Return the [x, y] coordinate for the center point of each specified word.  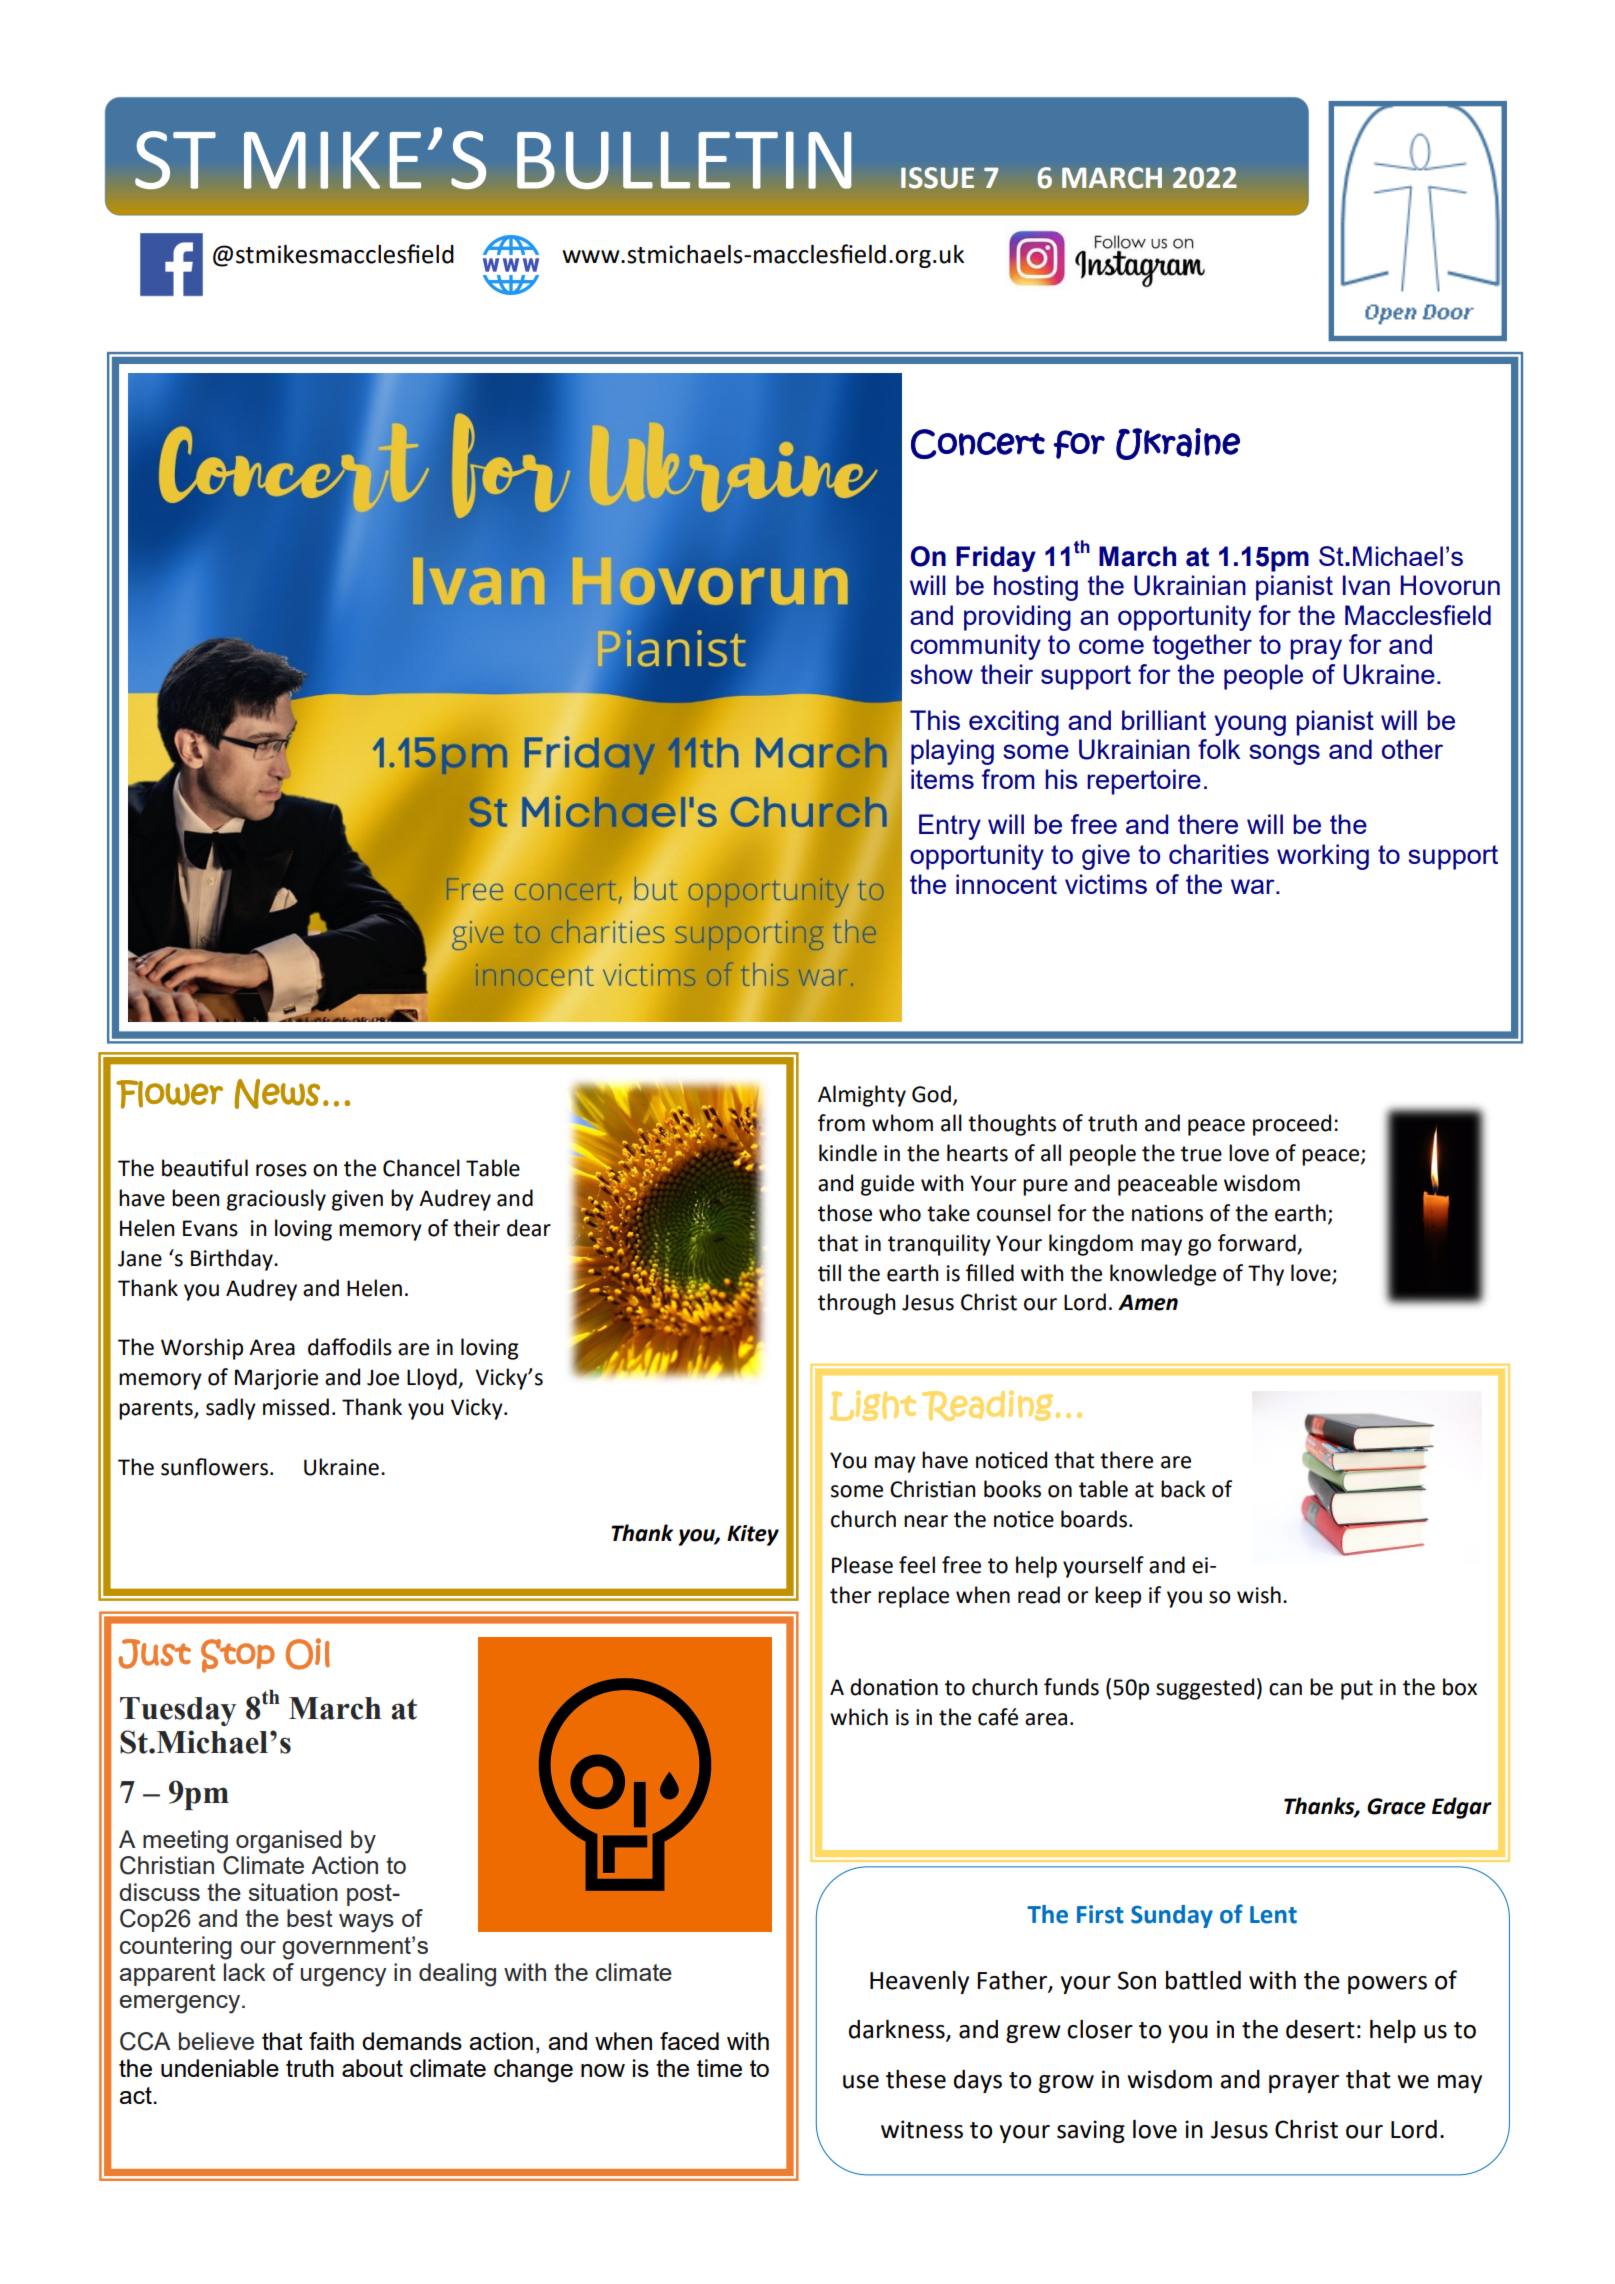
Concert [978, 444]
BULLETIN [684, 160]
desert [1320, 2029]
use [861, 2082]
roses [281, 1170]
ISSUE [937, 178]
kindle [848, 1153]
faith [331, 2041]
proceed [1292, 1125]
